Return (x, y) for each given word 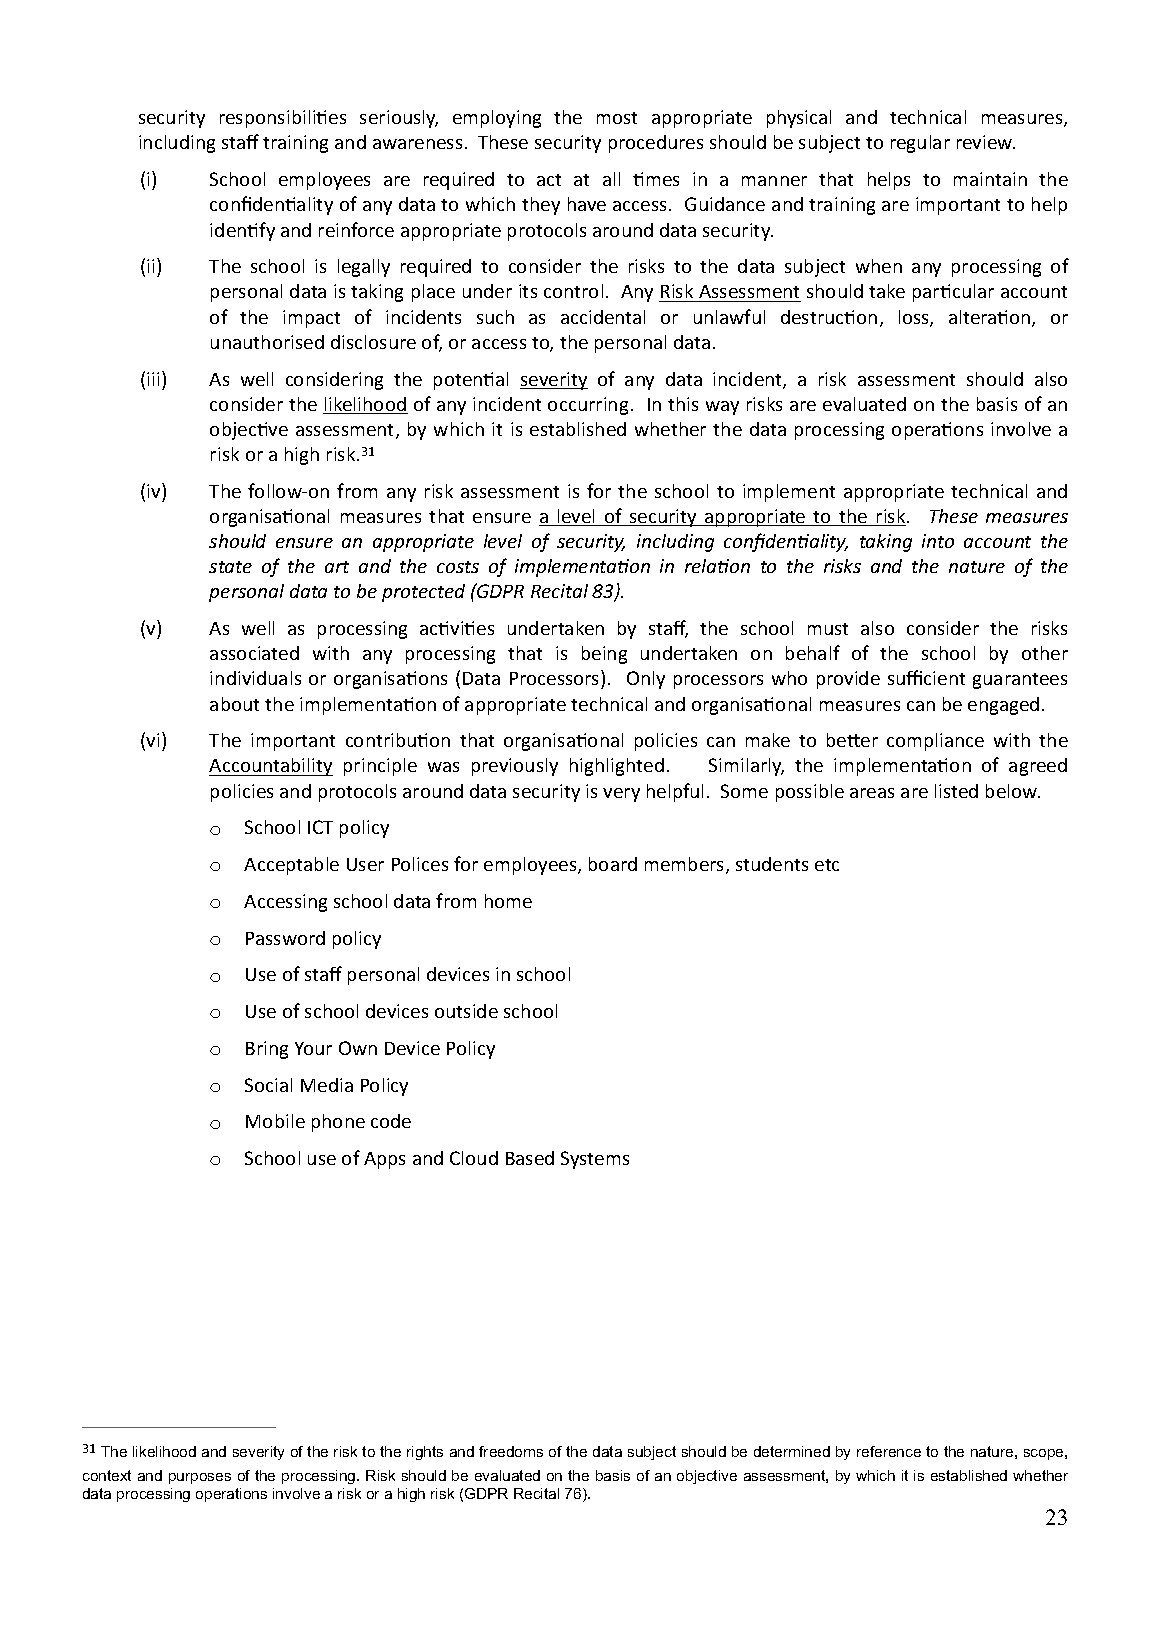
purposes (200, 1478)
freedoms (511, 1451)
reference (889, 1451)
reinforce (356, 229)
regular (920, 144)
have (587, 204)
